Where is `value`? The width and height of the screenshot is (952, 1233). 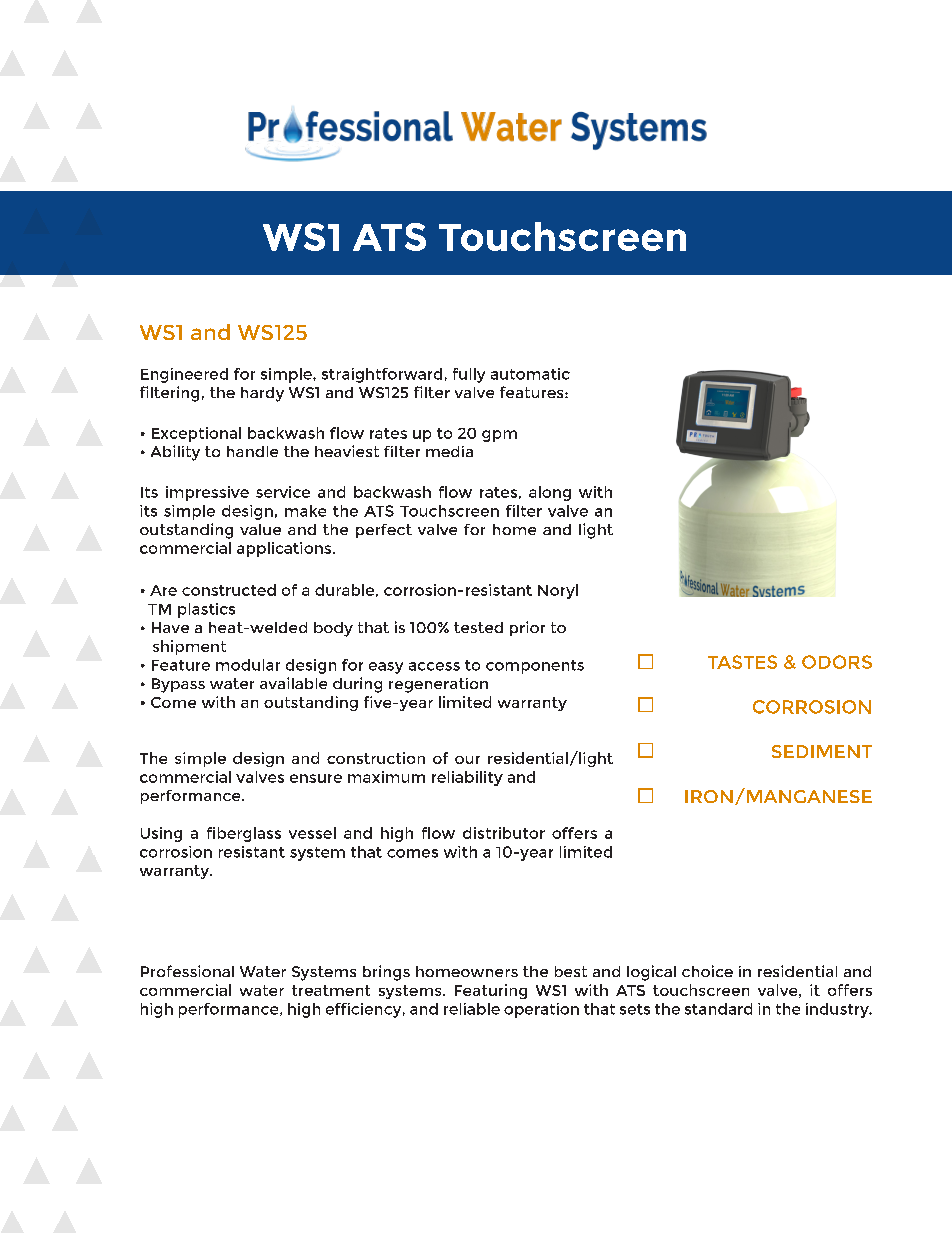
value is located at coordinates (260, 529).
